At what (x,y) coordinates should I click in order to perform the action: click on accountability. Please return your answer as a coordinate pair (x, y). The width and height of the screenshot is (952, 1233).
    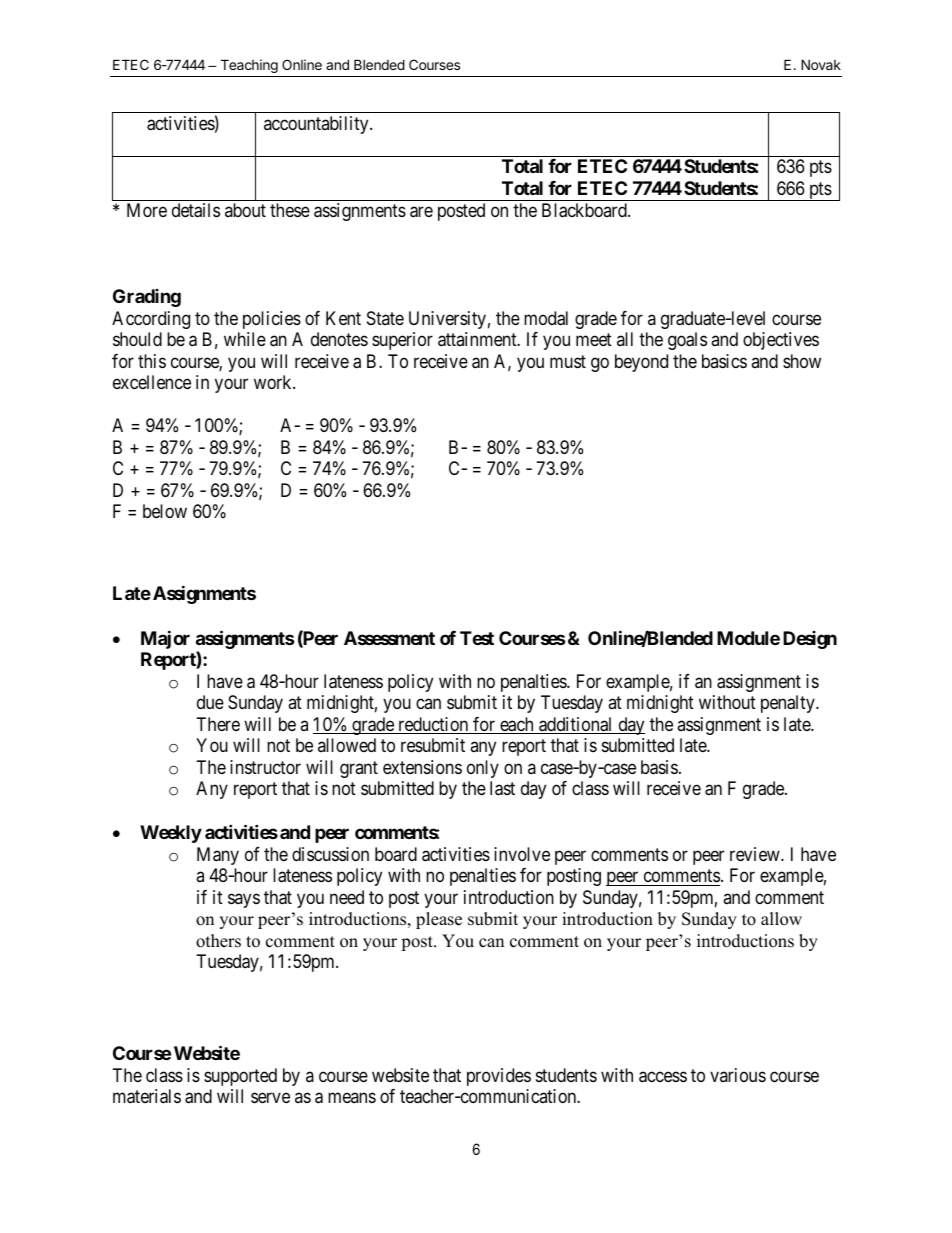
    Looking at the image, I should click on (317, 125).
